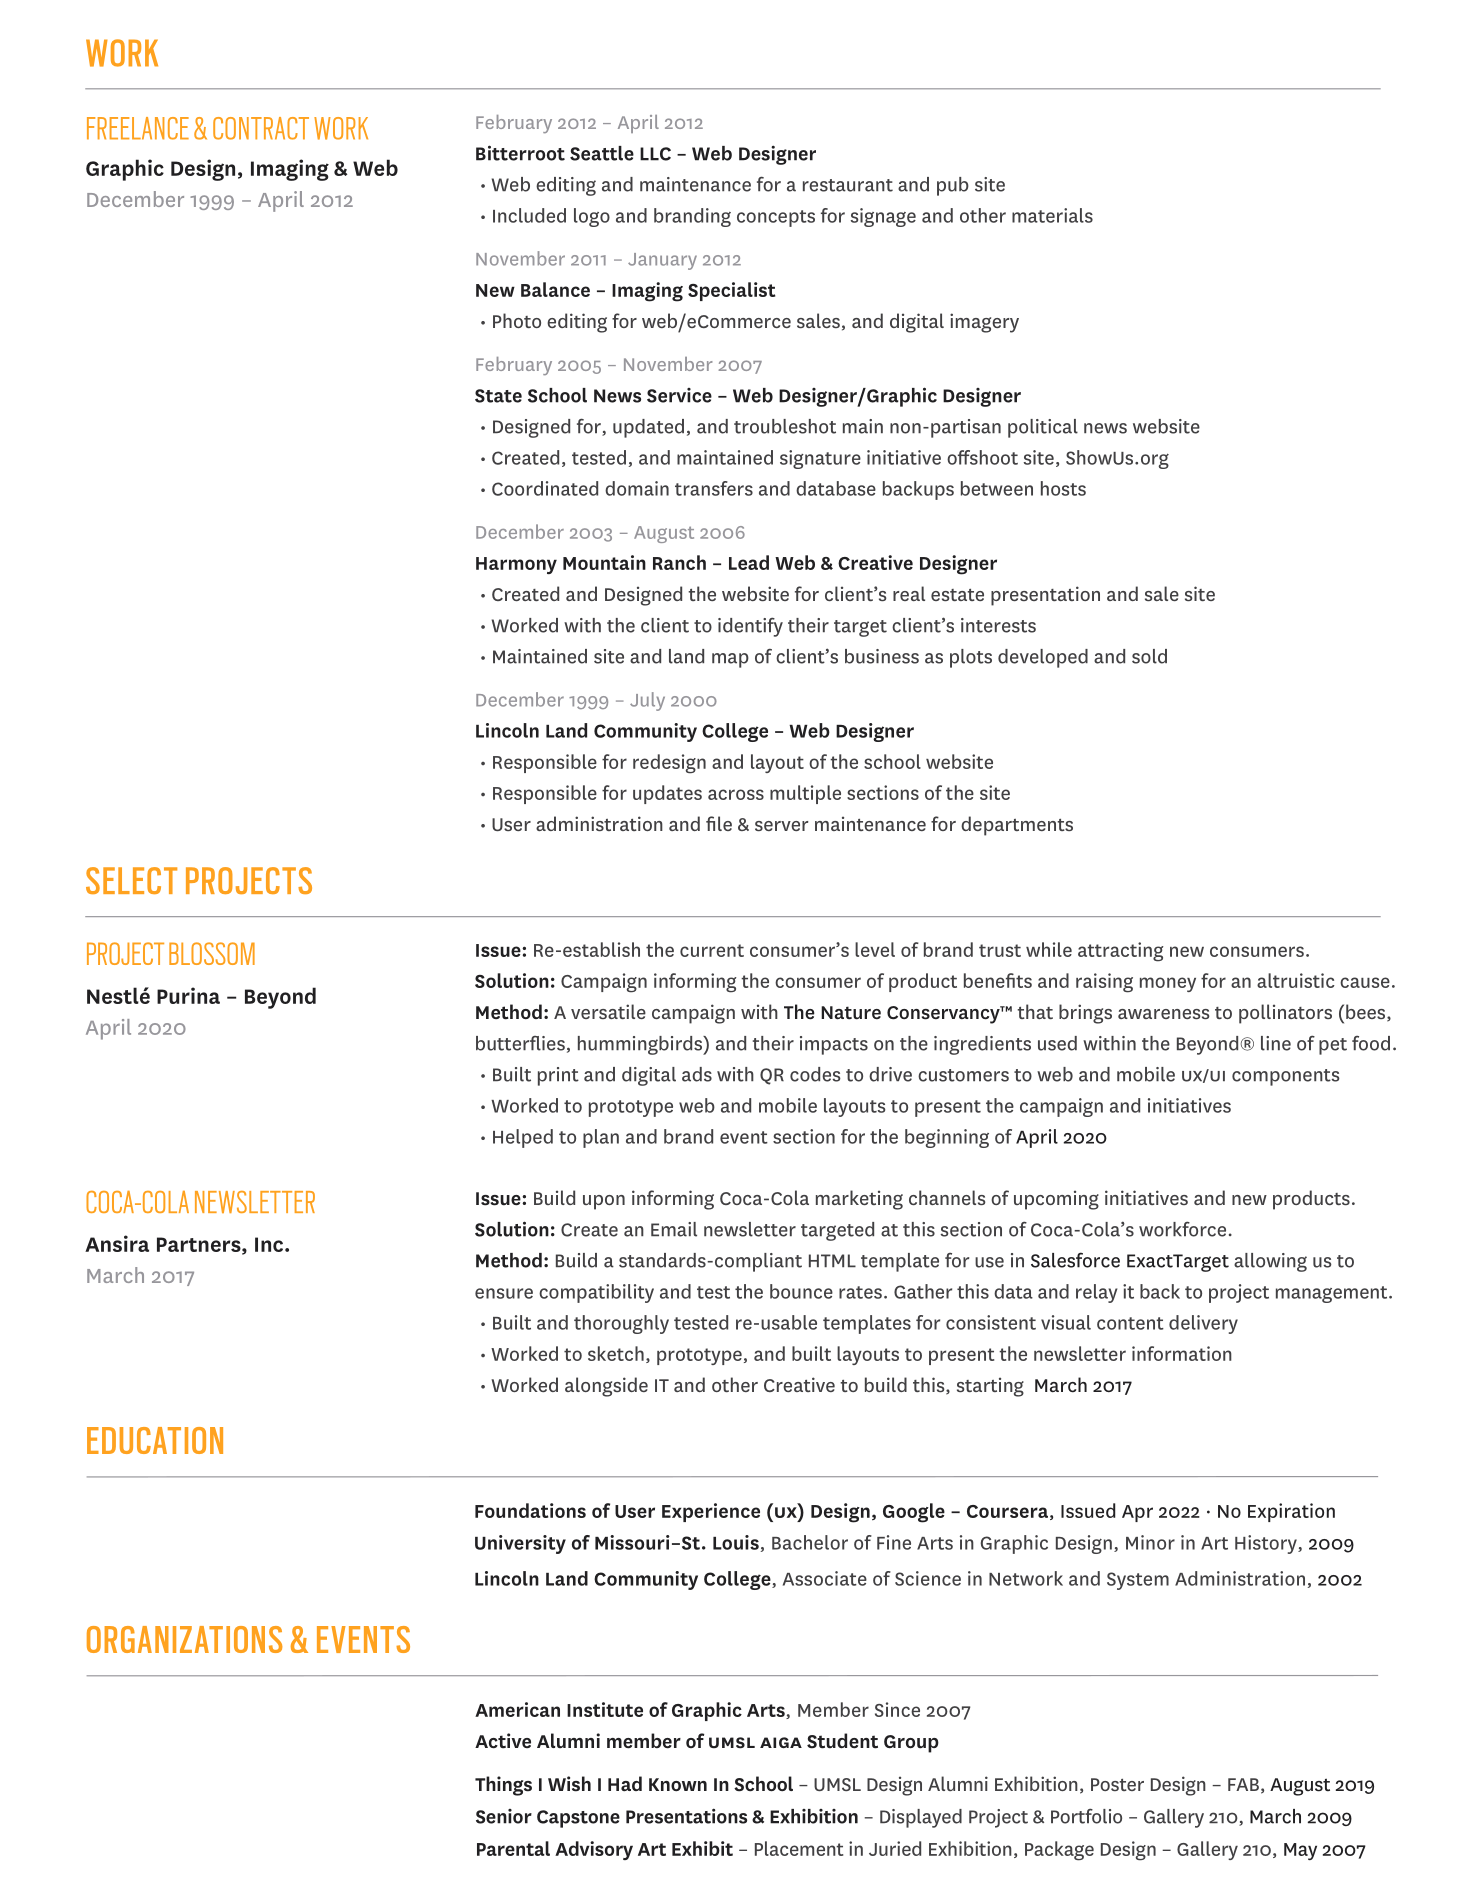 This image has height=1898, width=1467. Describe the element at coordinates (503, 1786) in the image. I see `Things` at that location.
